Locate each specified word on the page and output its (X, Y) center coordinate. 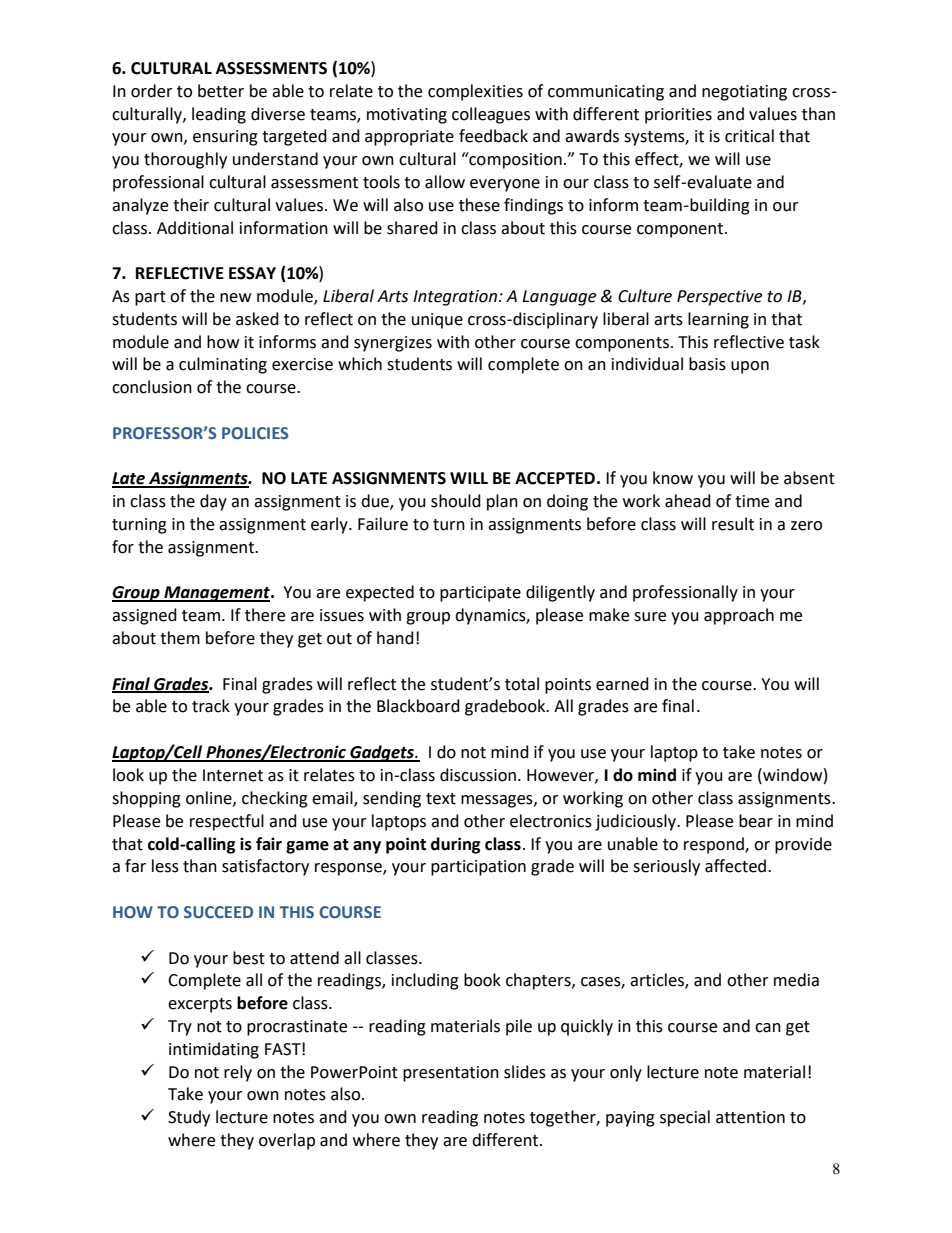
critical (749, 136)
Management (217, 594)
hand (395, 638)
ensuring (225, 138)
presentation (451, 1074)
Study (189, 1118)
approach (739, 616)
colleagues (491, 115)
